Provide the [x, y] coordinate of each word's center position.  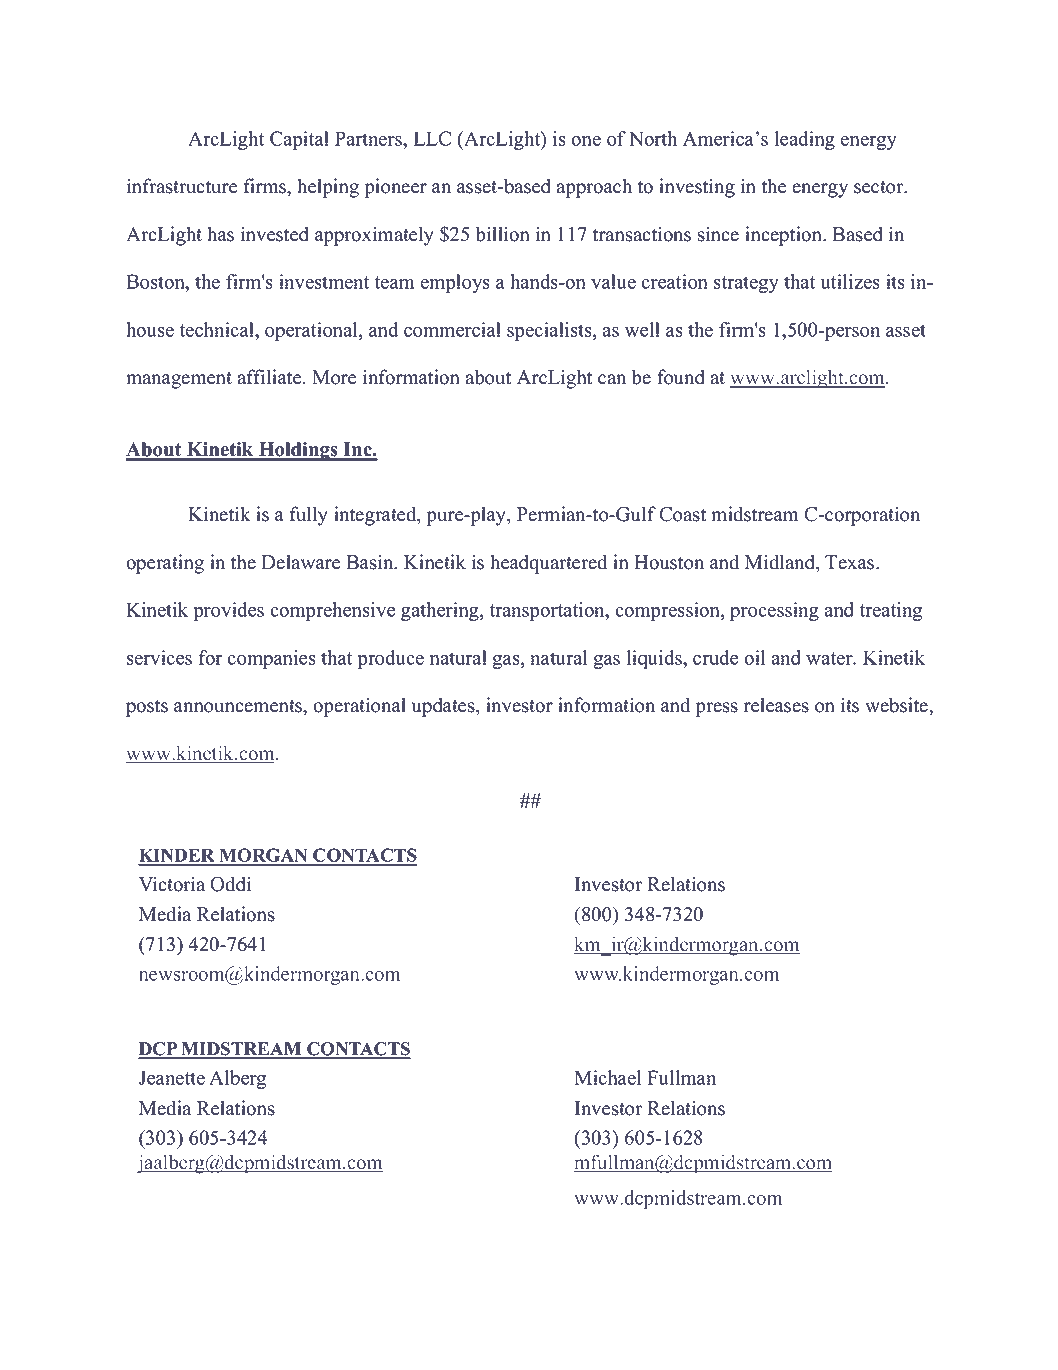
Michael [607, 1077]
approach [594, 188]
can [612, 379]
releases [776, 705]
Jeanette [172, 1077]
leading [805, 140]
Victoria [172, 884]
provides [228, 611]
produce [390, 659]
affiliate [270, 377]
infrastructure [182, 186]
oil [754, 657]
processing [774, 611]
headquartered [548, 564]
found [681, 377]
